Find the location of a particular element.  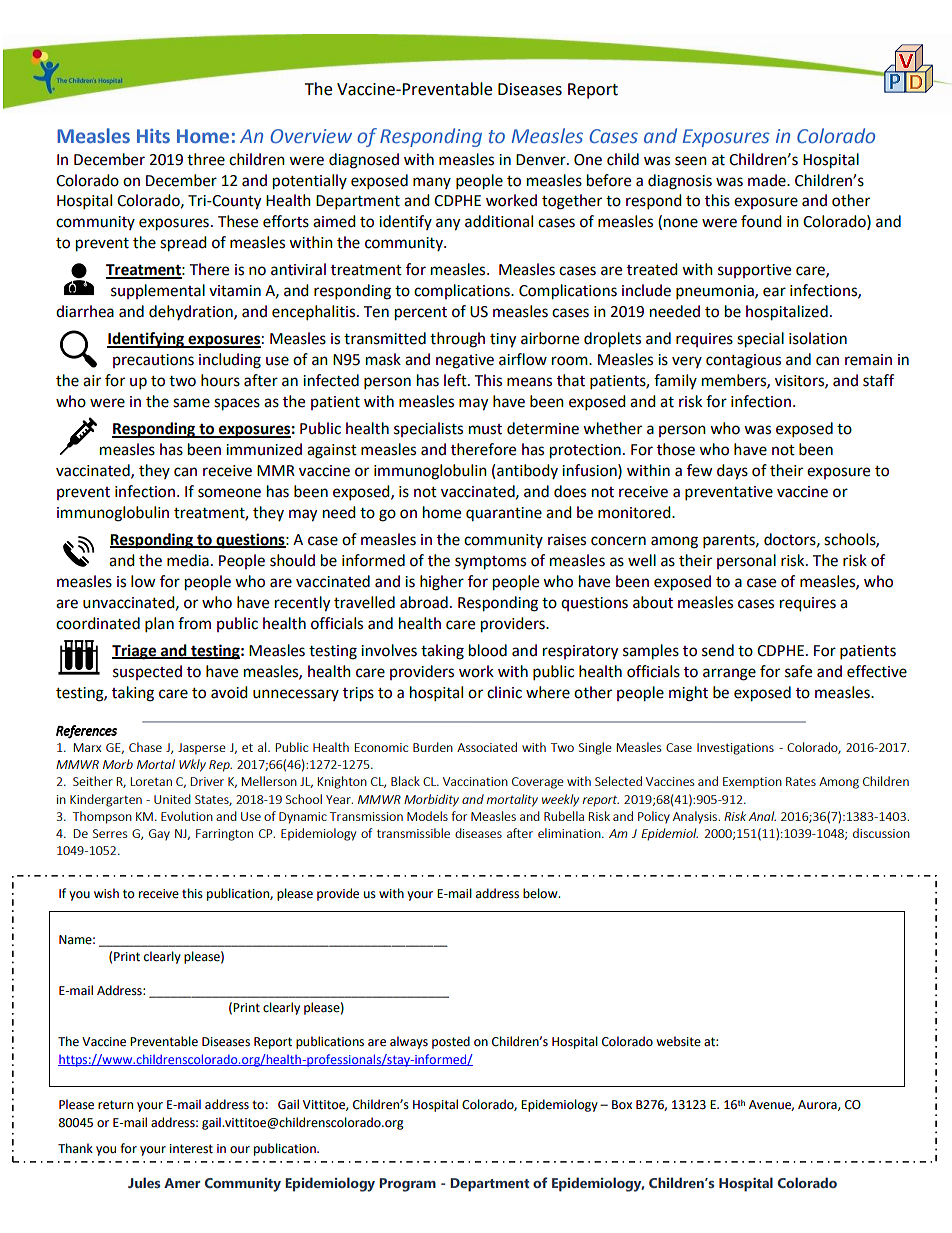

many is located at coordinates (432, 183).
